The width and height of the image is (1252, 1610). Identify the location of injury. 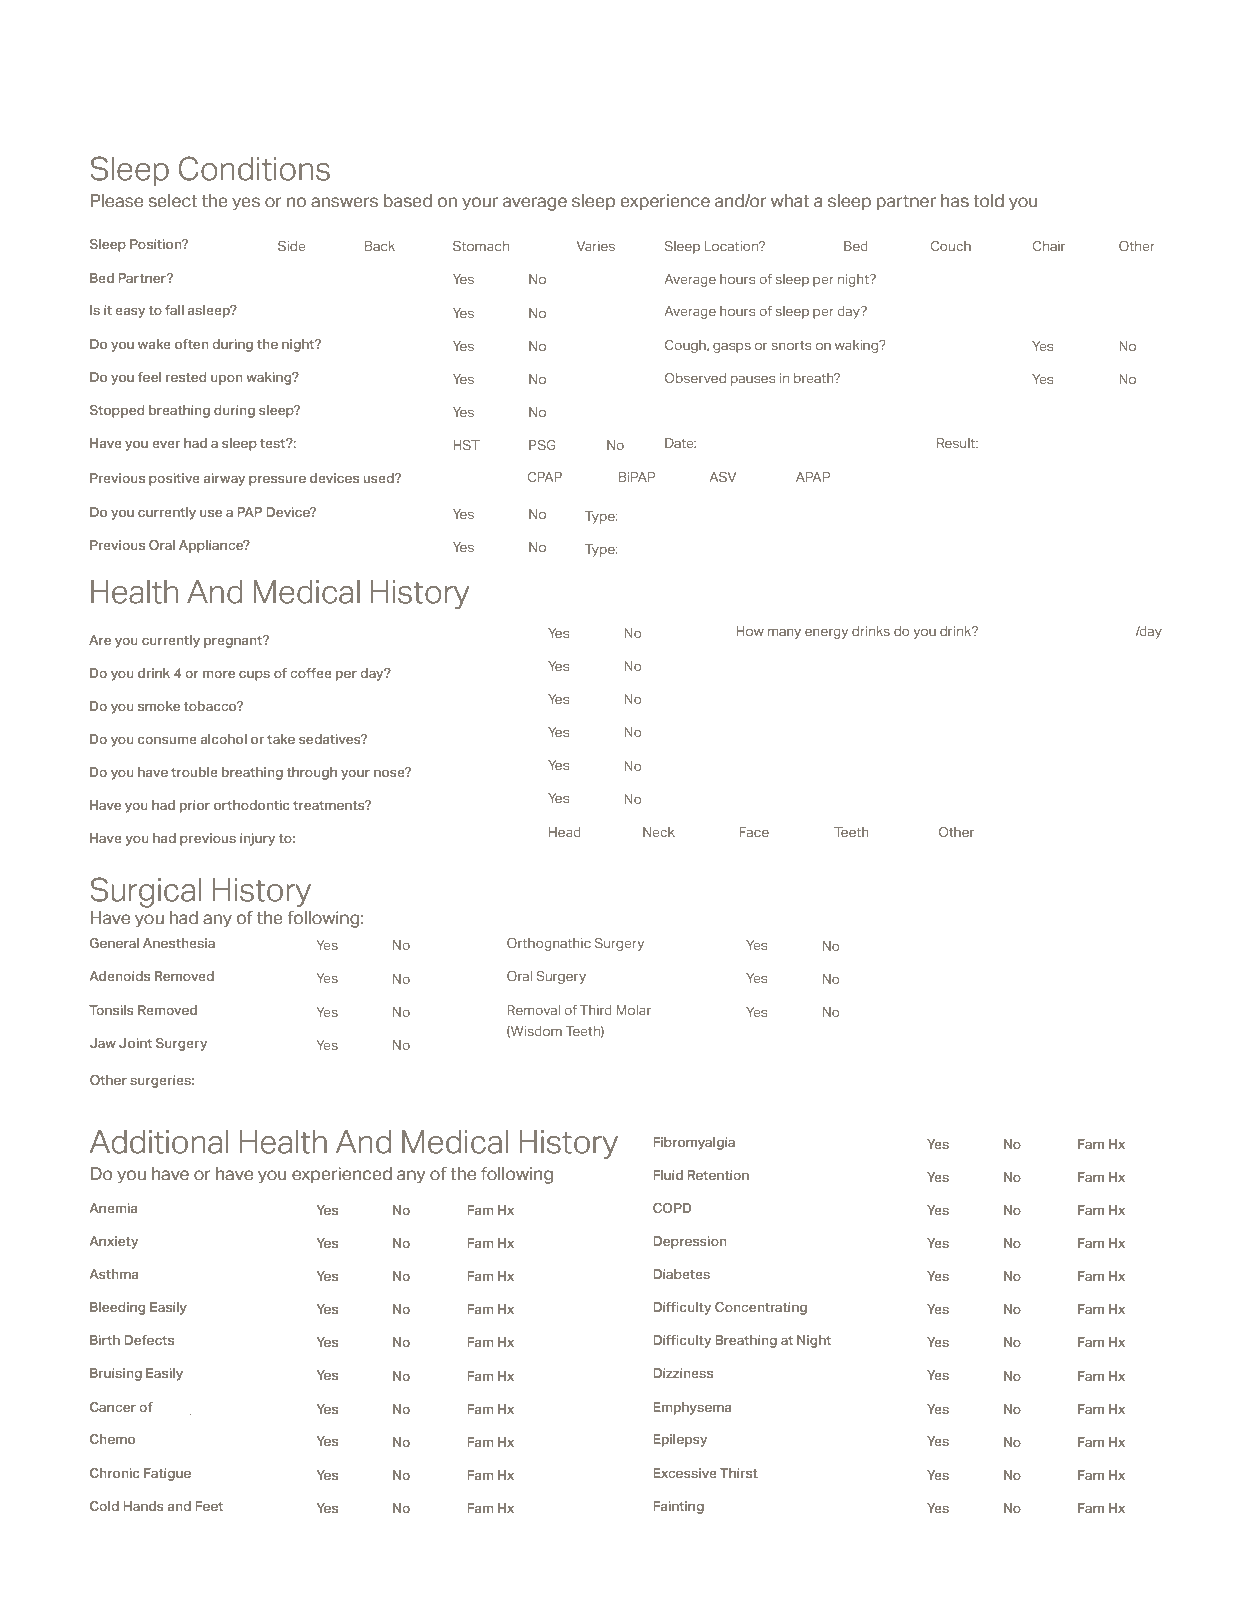
(257, 839).
